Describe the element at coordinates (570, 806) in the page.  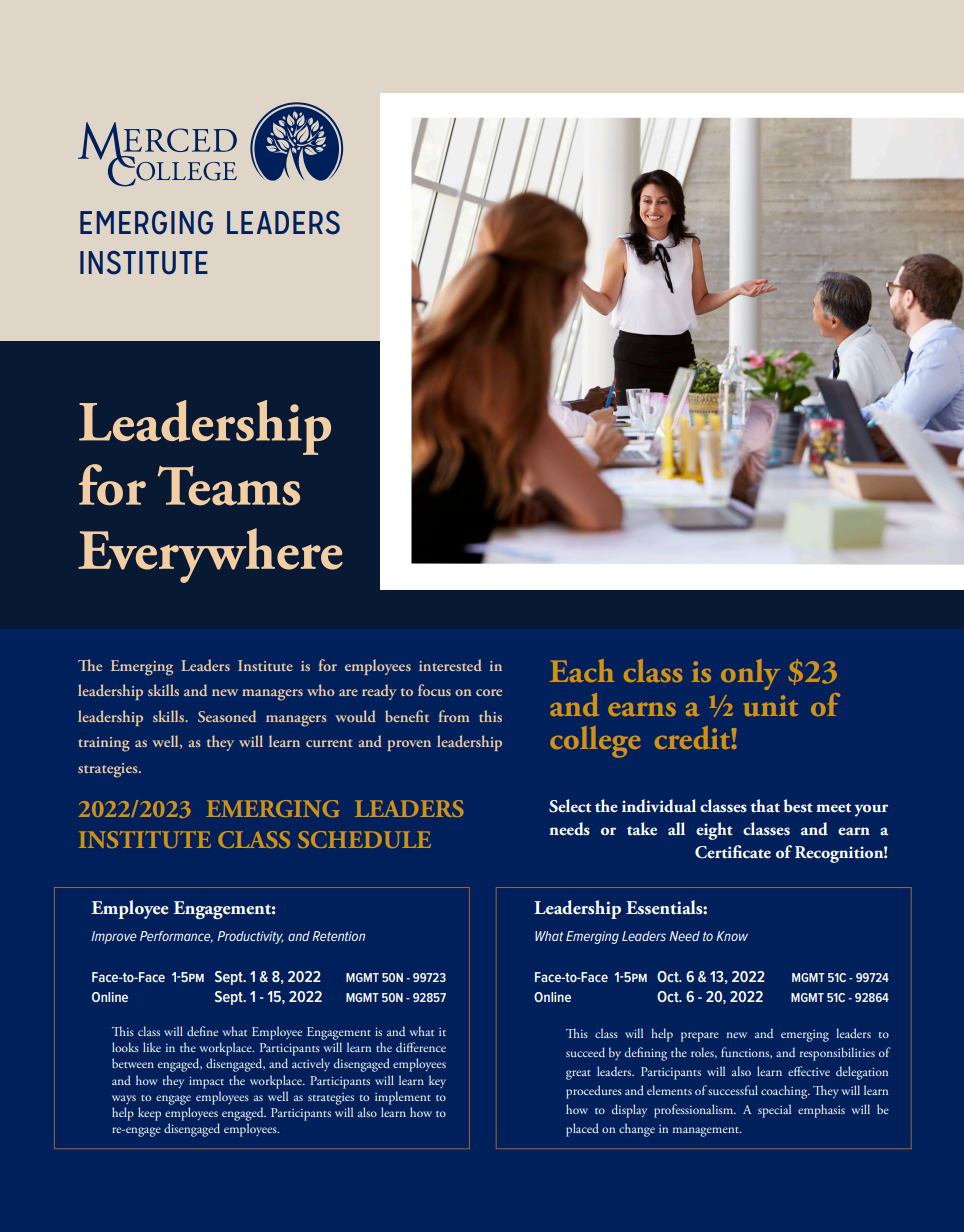
I see `Select` at that location.
